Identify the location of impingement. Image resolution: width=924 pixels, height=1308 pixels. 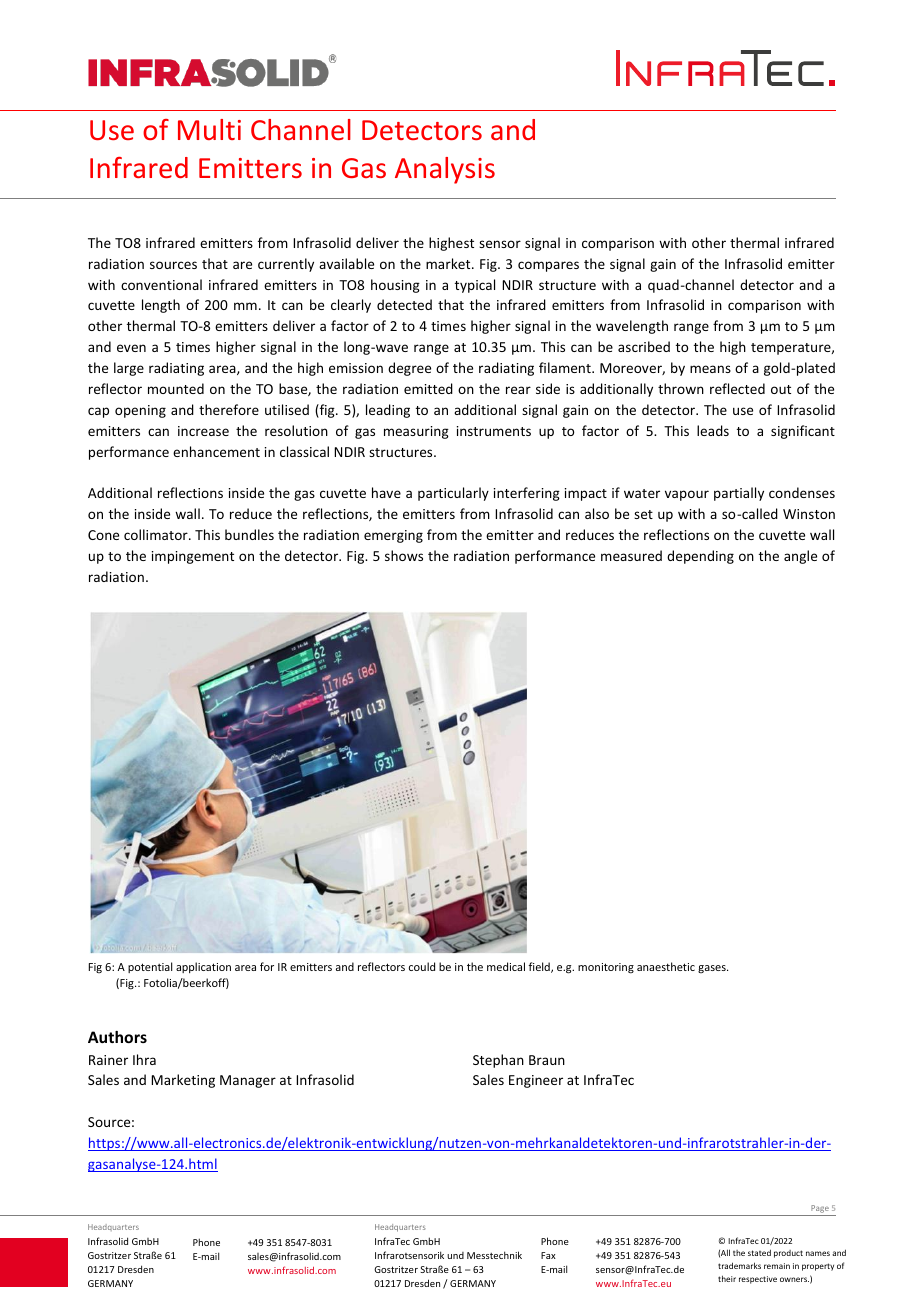
(193, 557).
